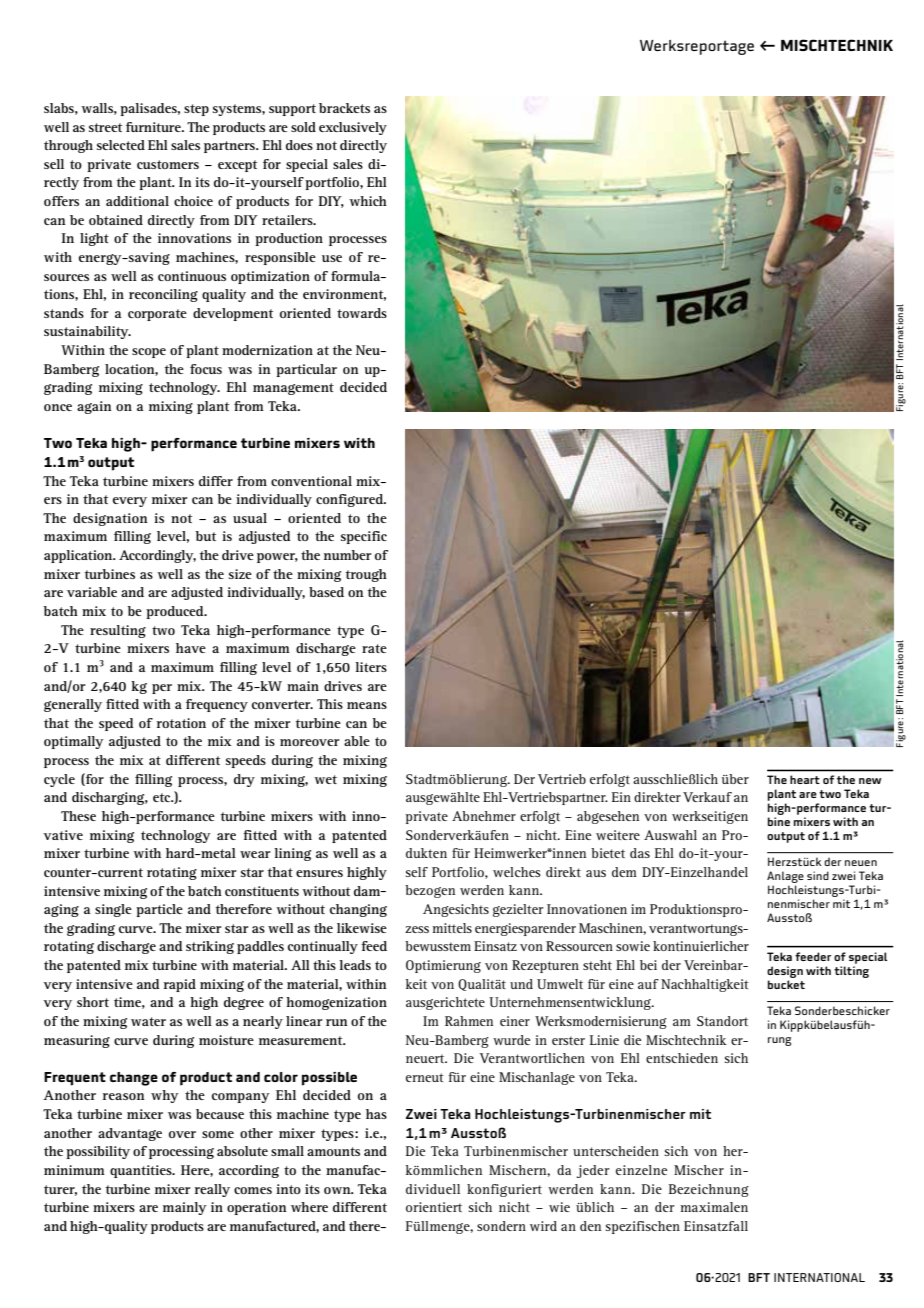 Image resolution: width=924 pixels, height=1308 pixels. What do you see at coordinates (805, 779) in the image?
I see `heart` at bounding box center [805, 779].
